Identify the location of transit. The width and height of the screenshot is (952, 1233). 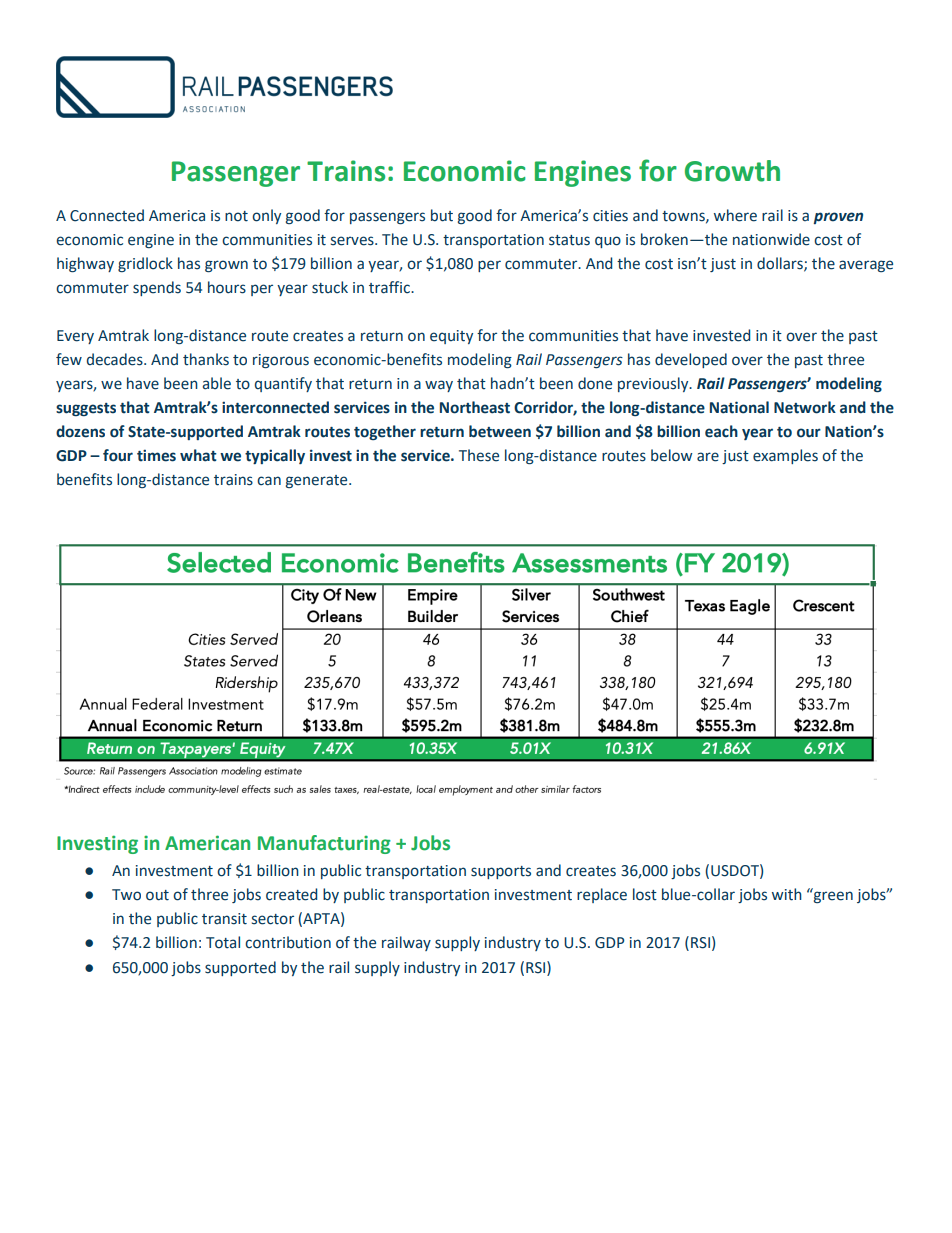
(224, 919).
